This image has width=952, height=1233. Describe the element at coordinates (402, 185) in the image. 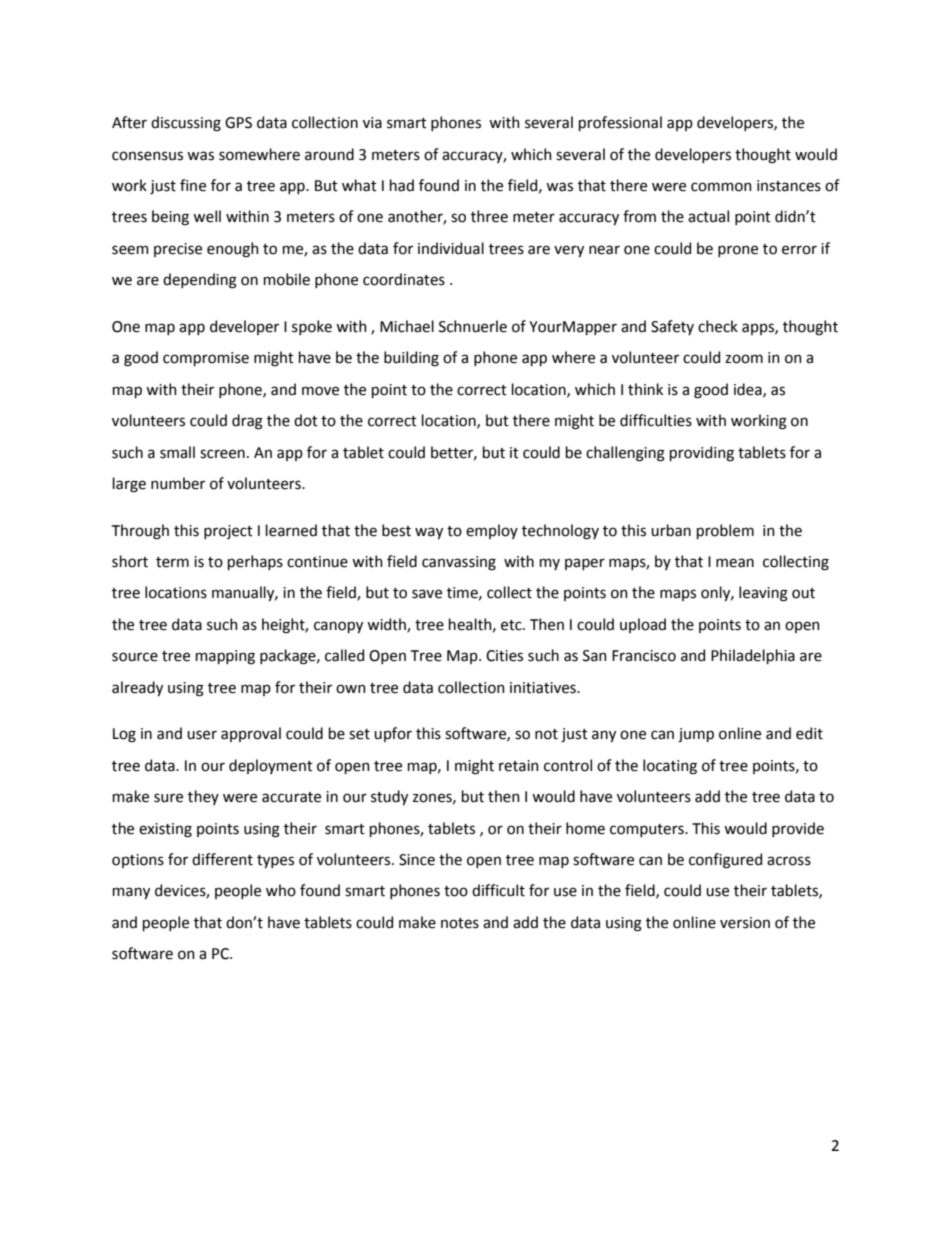

I see `had` at that location.
